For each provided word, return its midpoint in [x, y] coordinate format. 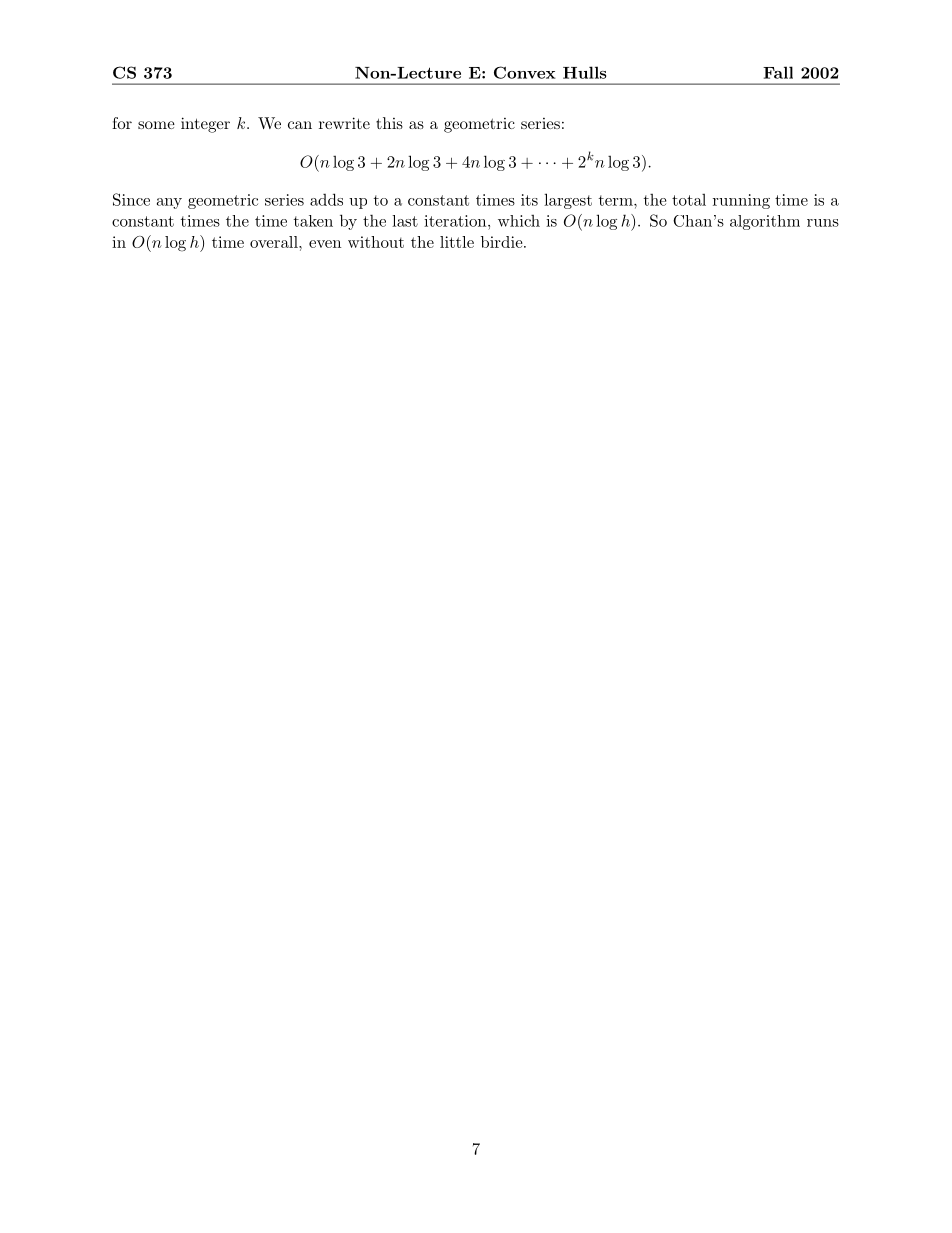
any [169, 203]
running [741, 201]
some [156, 125]
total [689, 200]
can [300, 125]
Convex [525, 72]
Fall [778, 72]
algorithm [765, 222]
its [529, 200]
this [389, 123]
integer [205, 125]
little [457, 242]
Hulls [584, 72]
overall [275, 242]
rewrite [344, 123]
